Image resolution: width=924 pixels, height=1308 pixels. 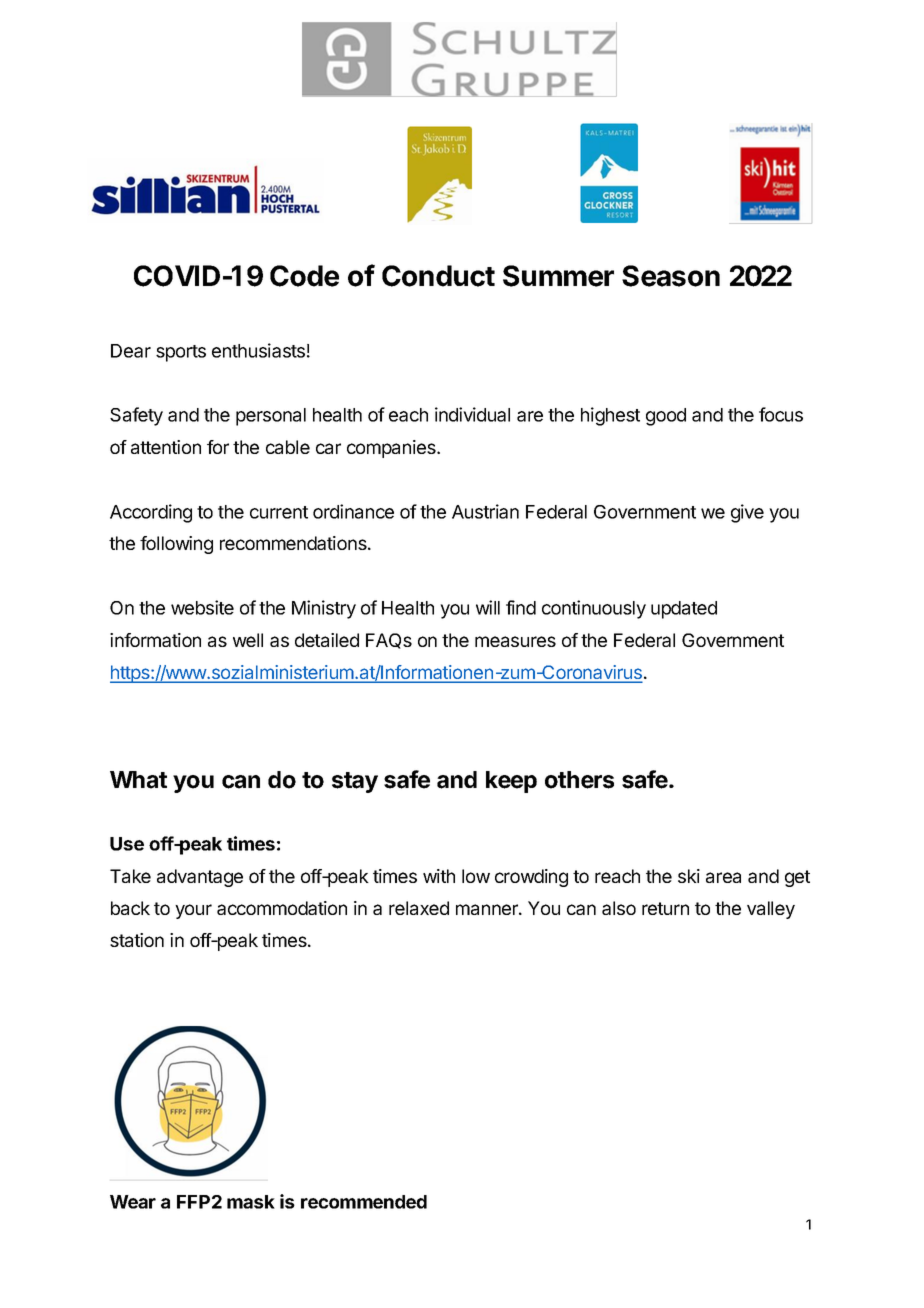 What do you see at coordinates (137, 940) in the image?
I see `station` at bounding box center [137, 940].
